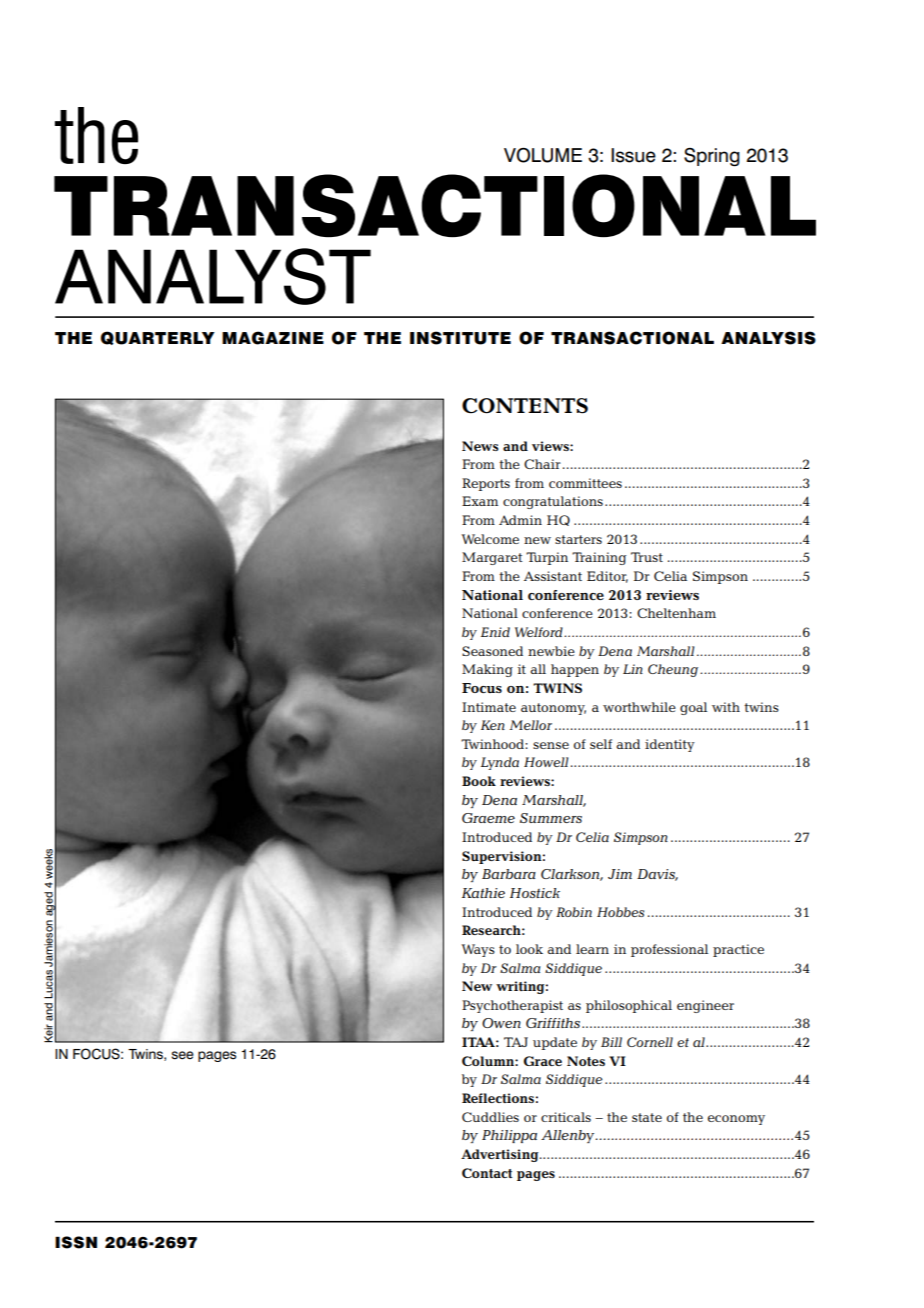 The image size is (924, 1308). I want to click on ANALYST, so click(213, 276).
